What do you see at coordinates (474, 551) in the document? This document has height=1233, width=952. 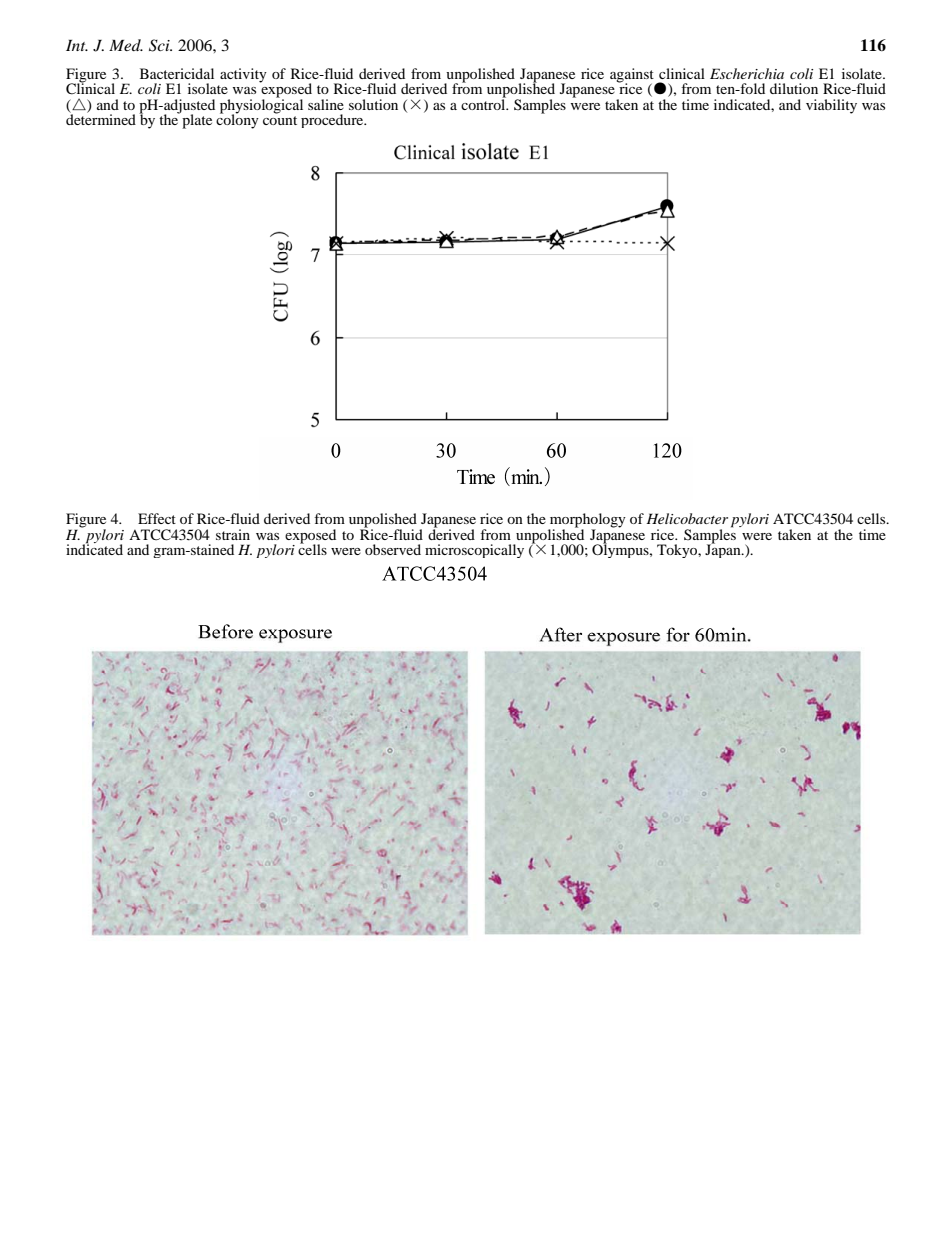 I see `microscopically` at bounding box center [474, 551].
